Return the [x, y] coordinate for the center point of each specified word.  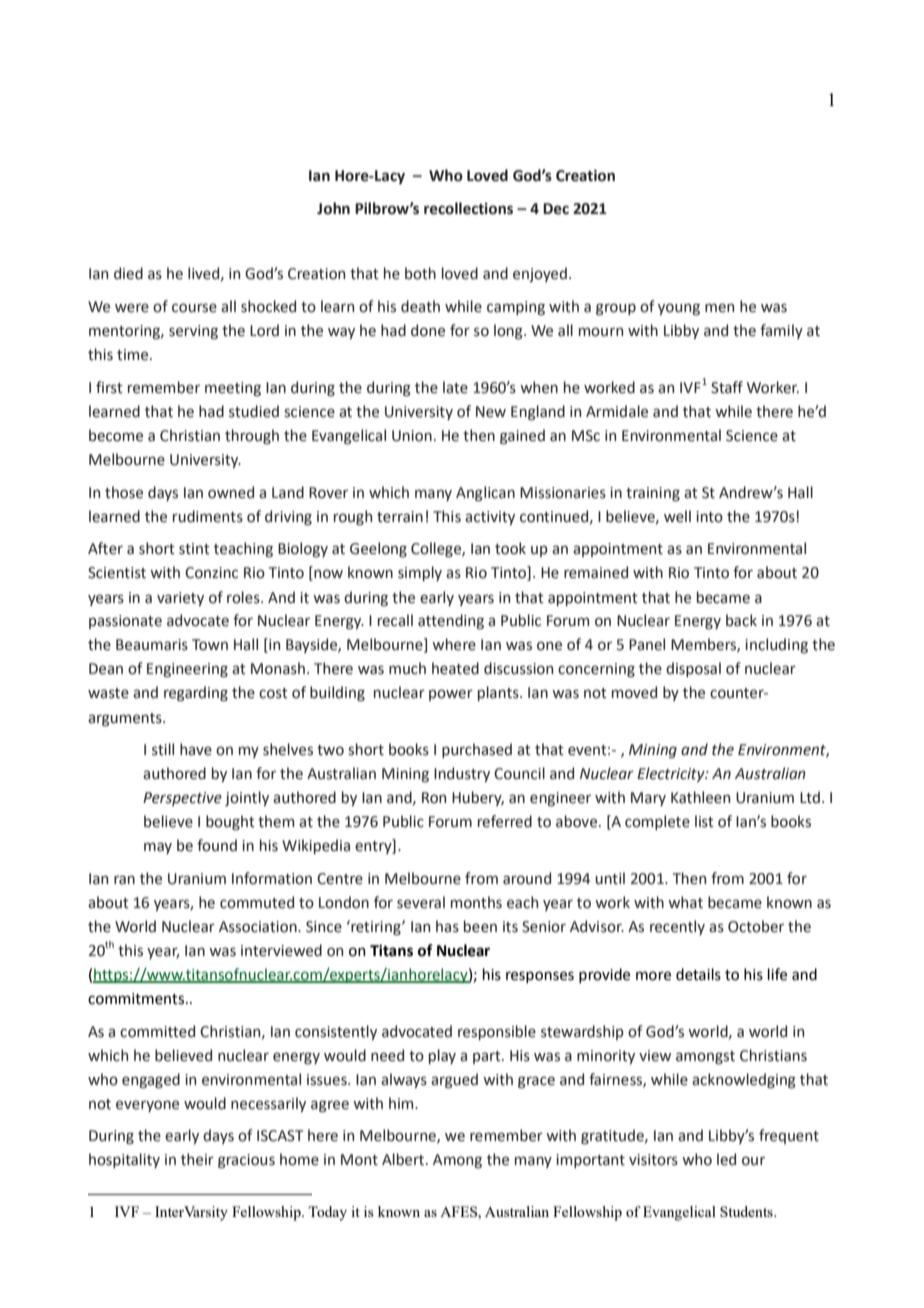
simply [420, 573]
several [421, 902]
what [685, 902]
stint [194, 549]
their [197, 1159]
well [677, 516]
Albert [404, 1159]
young [679, 309]
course [194, 308]
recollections [468, 208]
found [217, 845]
